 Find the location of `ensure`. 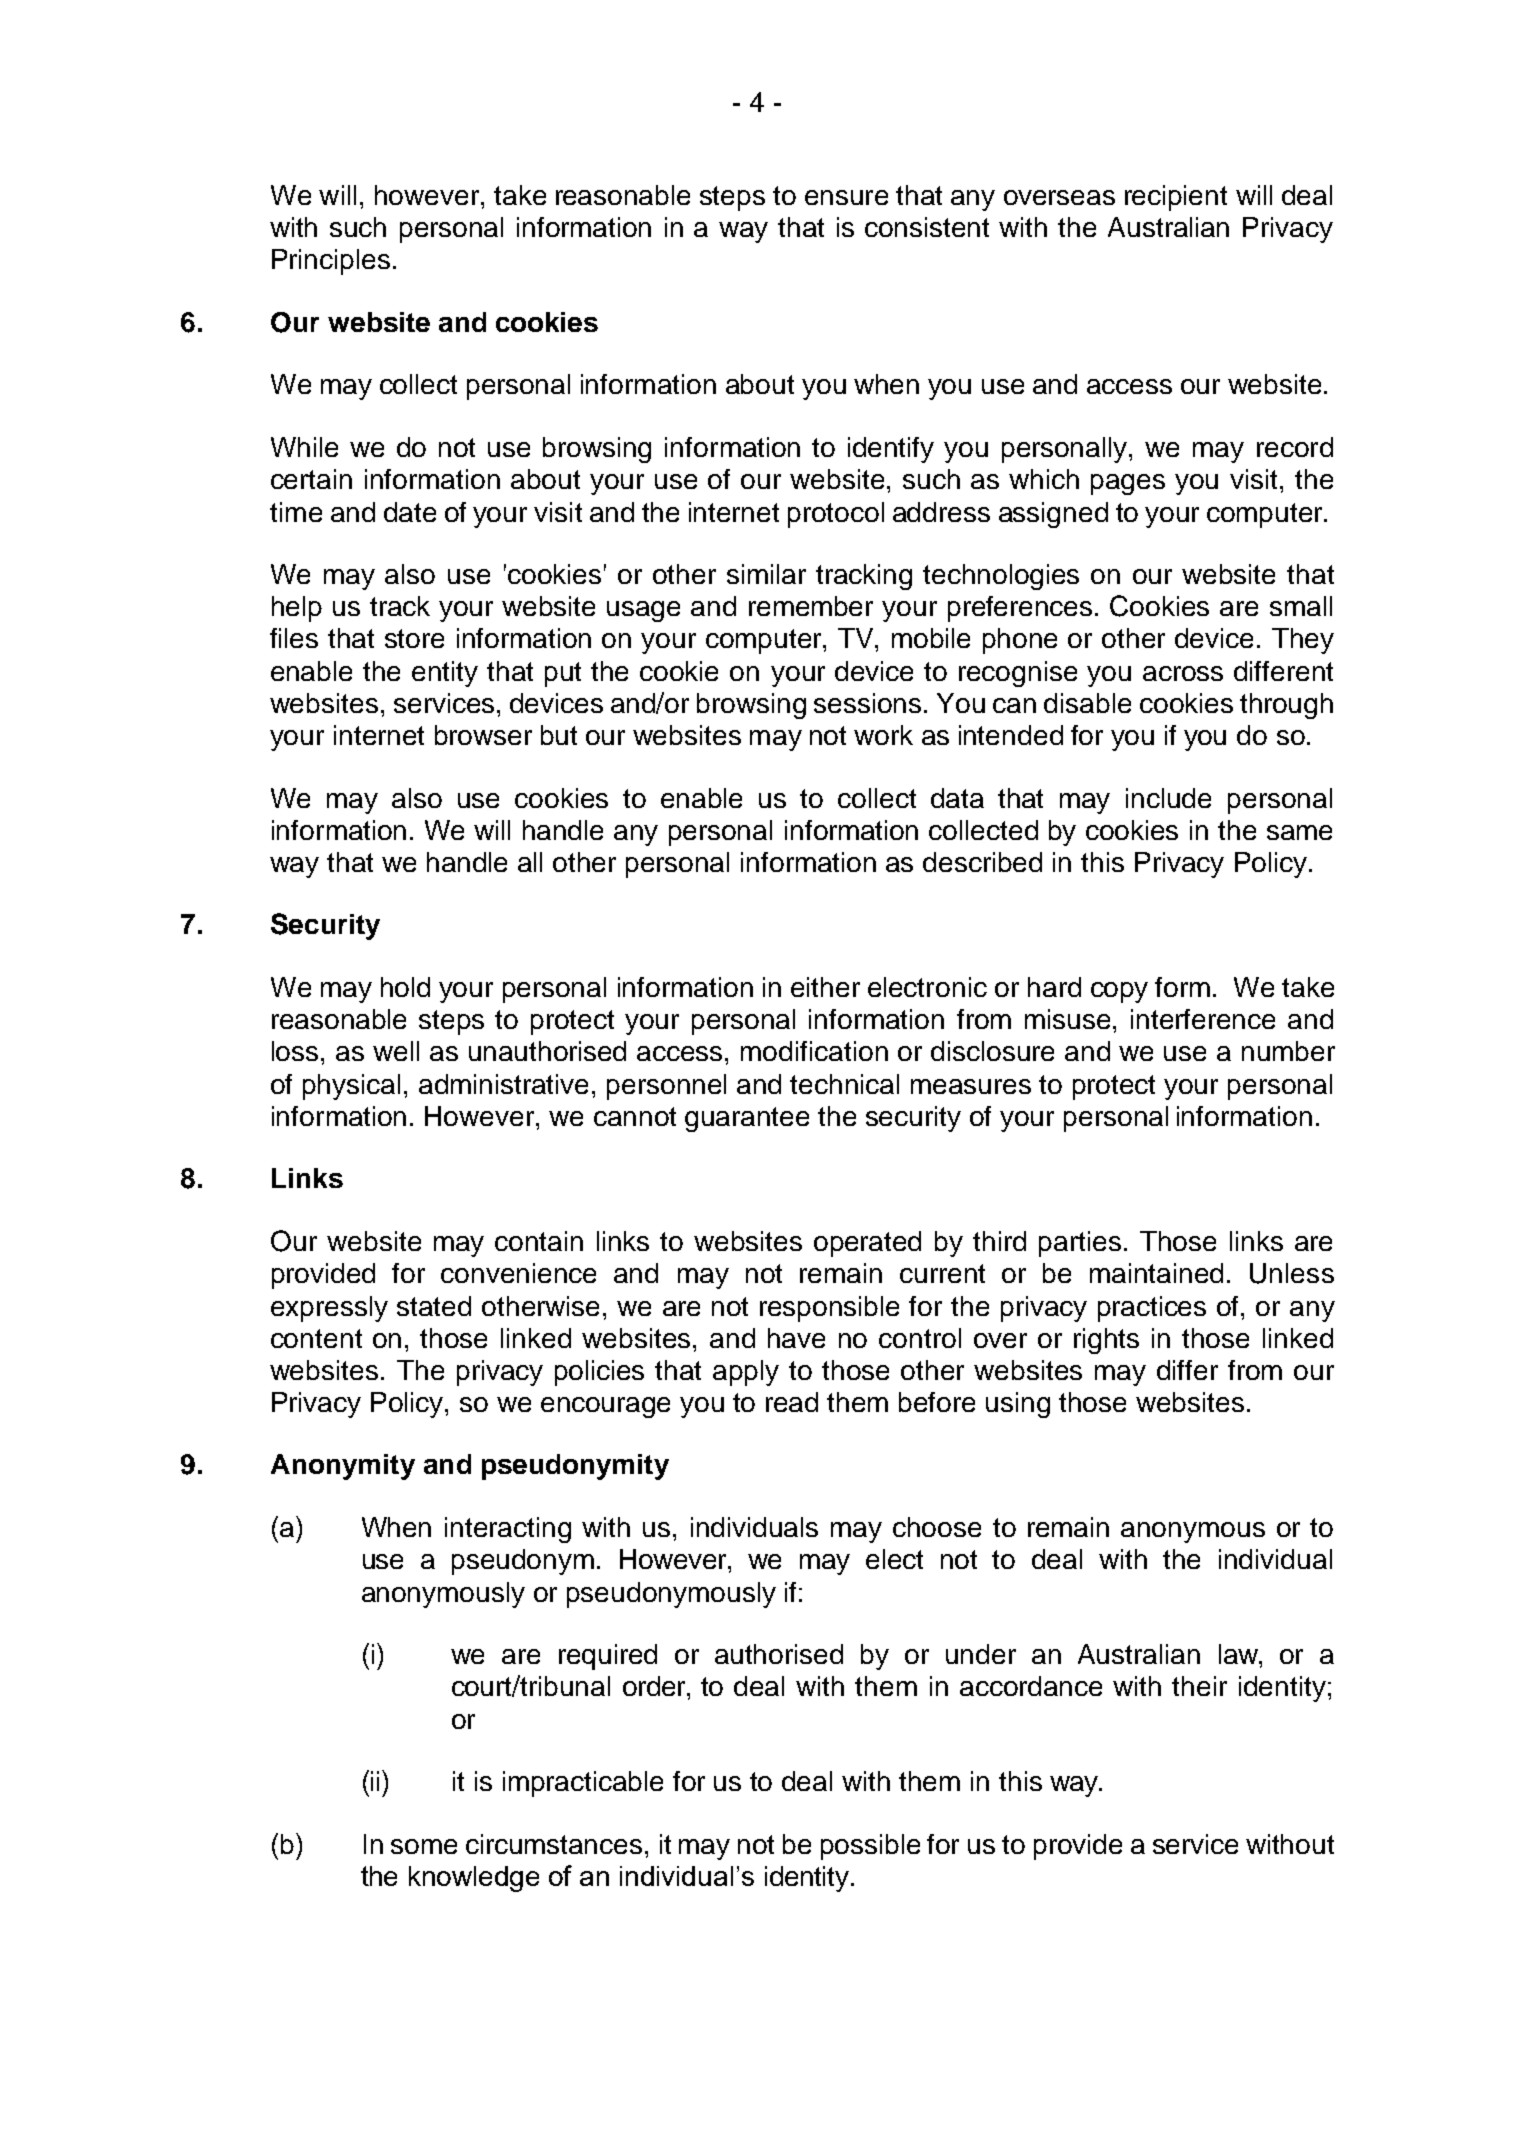

ensure is located at coordinates (846, 197).
